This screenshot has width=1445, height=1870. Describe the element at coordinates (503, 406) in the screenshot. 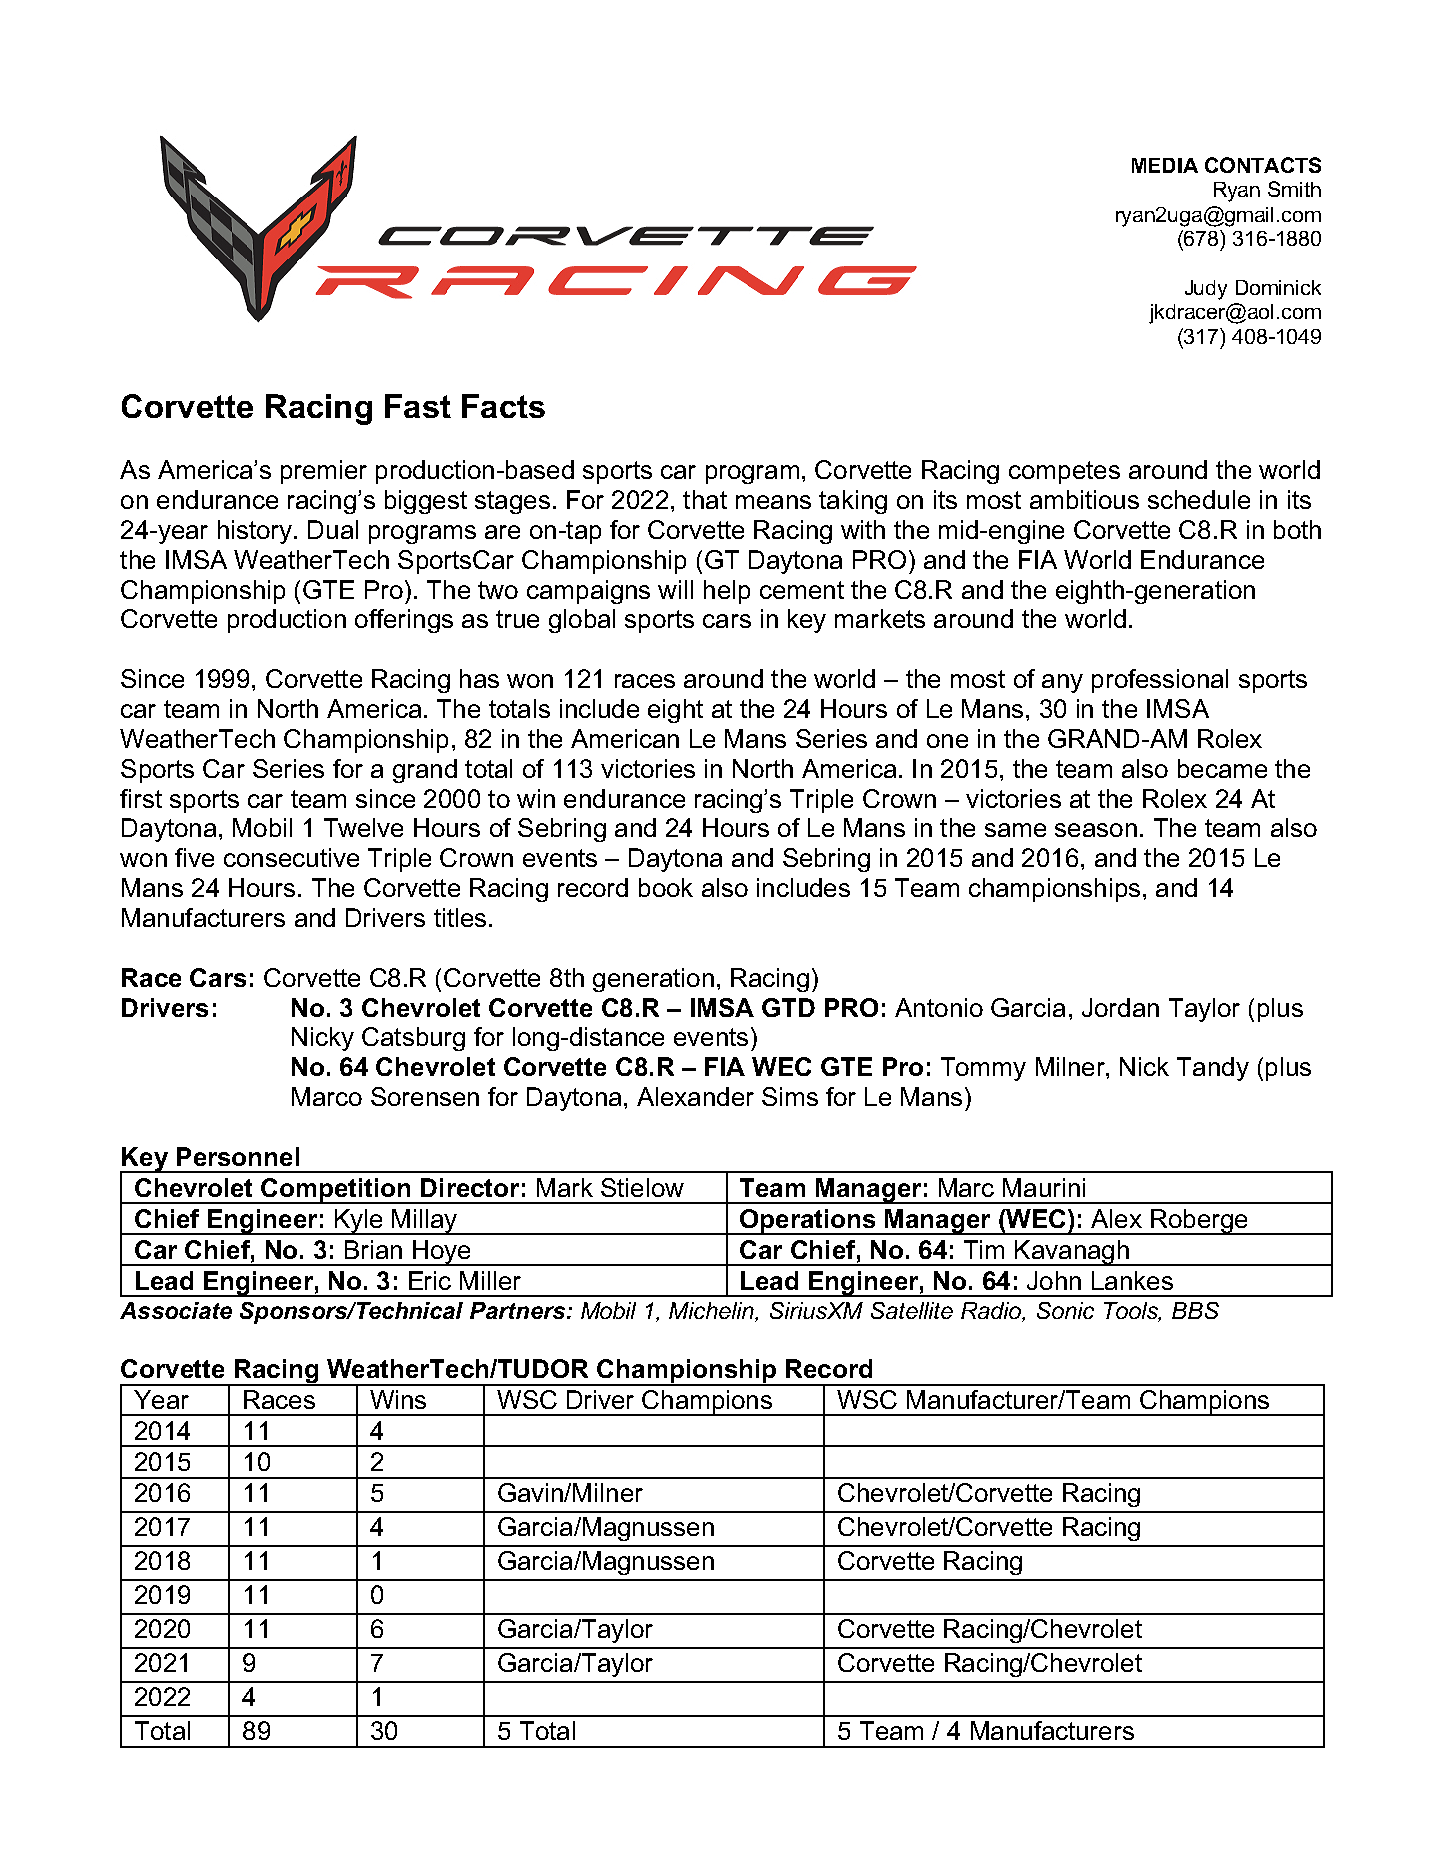

I see `Facts` at that location.
